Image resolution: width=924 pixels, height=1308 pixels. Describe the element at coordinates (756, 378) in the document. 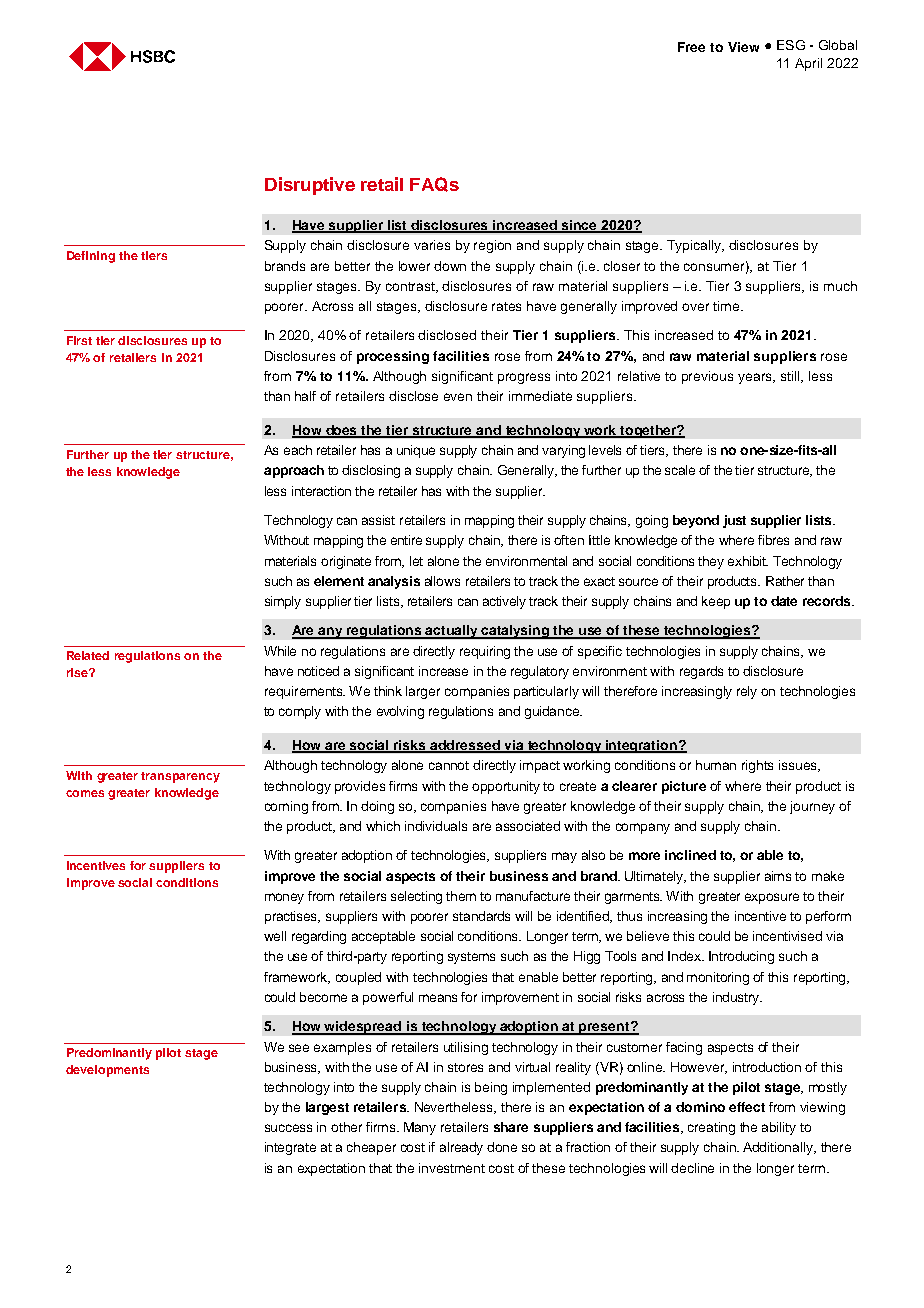

I see `years` at that location.
